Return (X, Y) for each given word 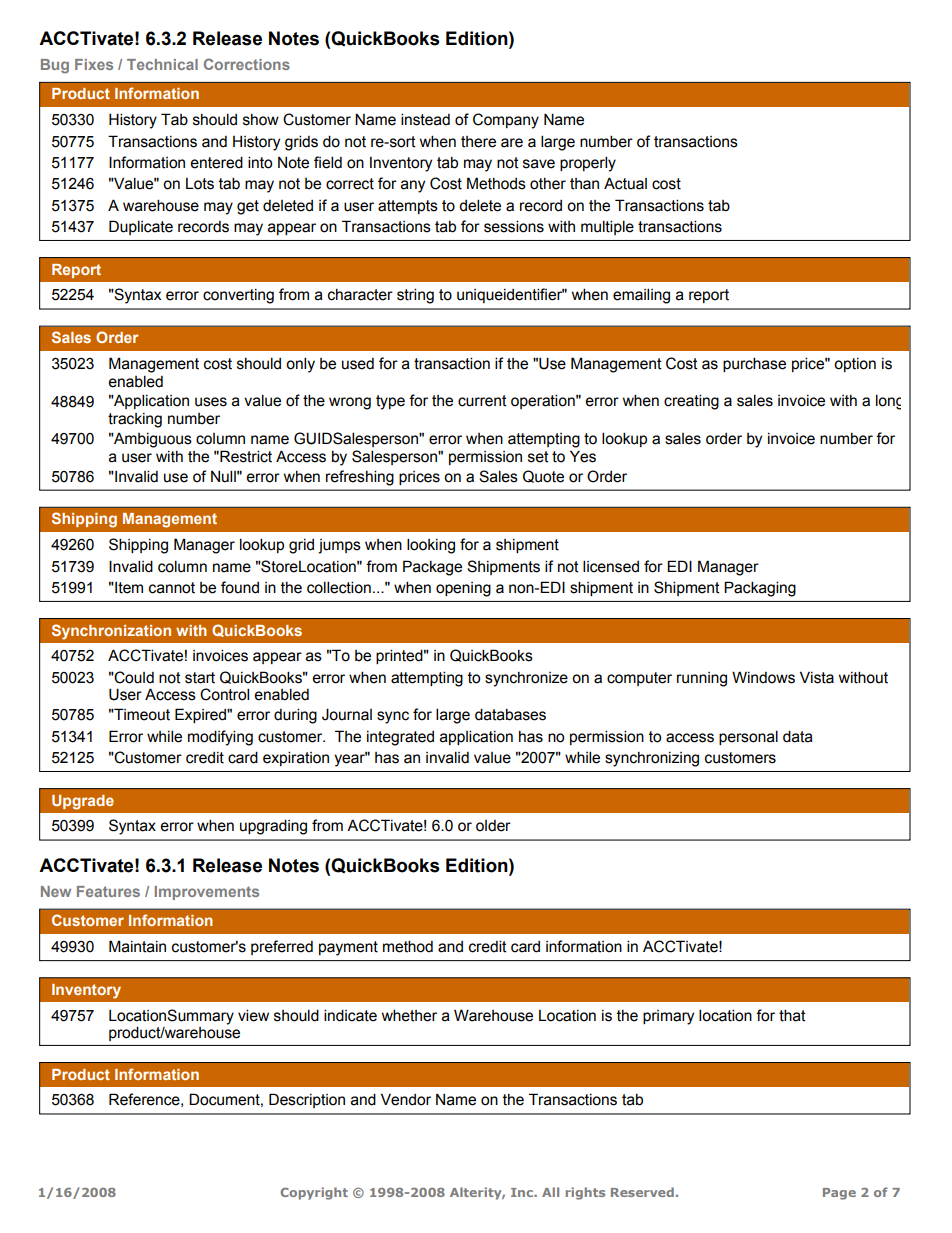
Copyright (314, 1193)
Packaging (760, 589)
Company (506, 121)
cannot (172, 588)
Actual (625, 183)
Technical (162, 64)
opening (463, 589)
